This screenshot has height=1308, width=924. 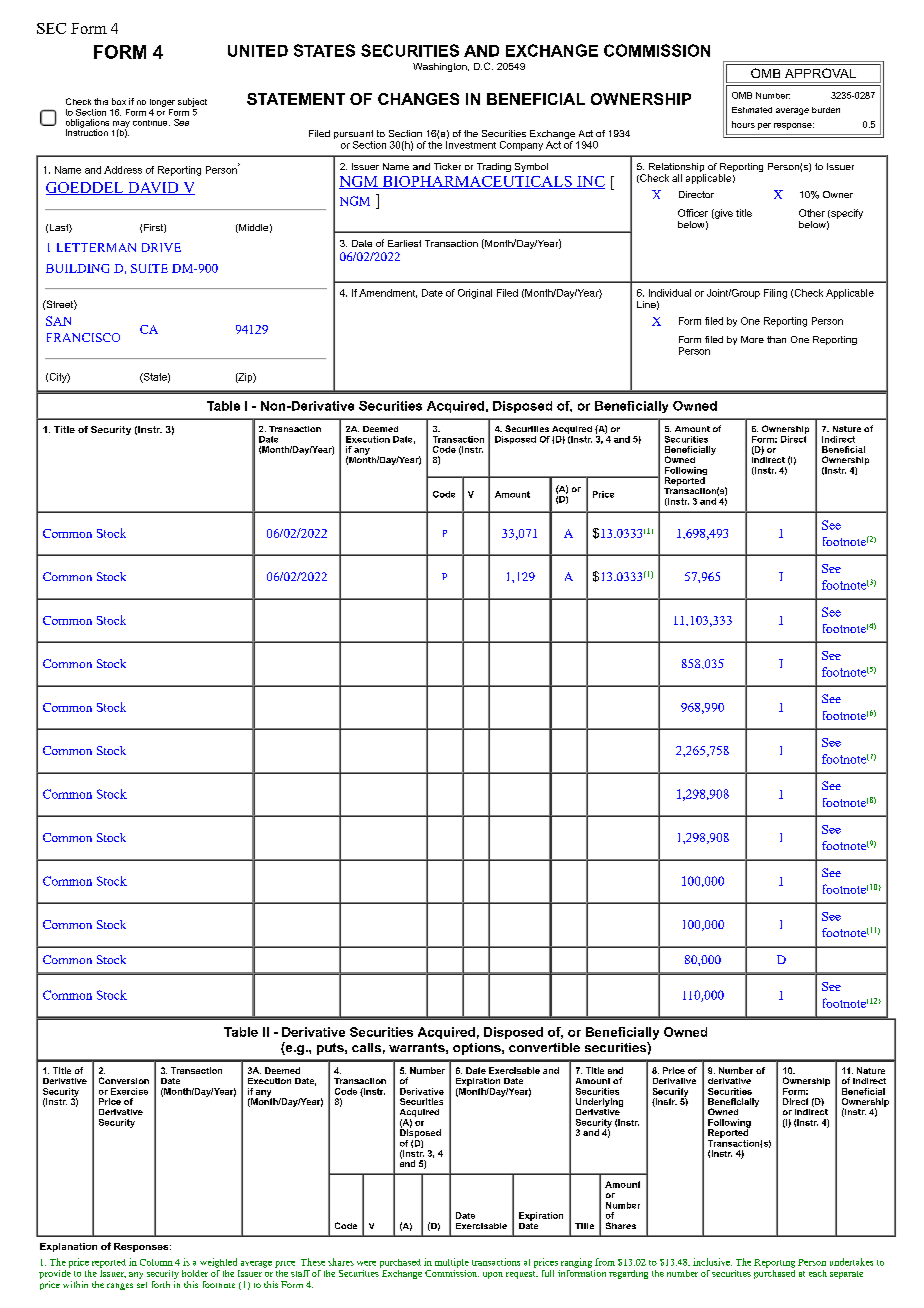 What do you see at coordinates (162, 103) in the screenshot?
I see `longer` at bounding box center [162, 103].
